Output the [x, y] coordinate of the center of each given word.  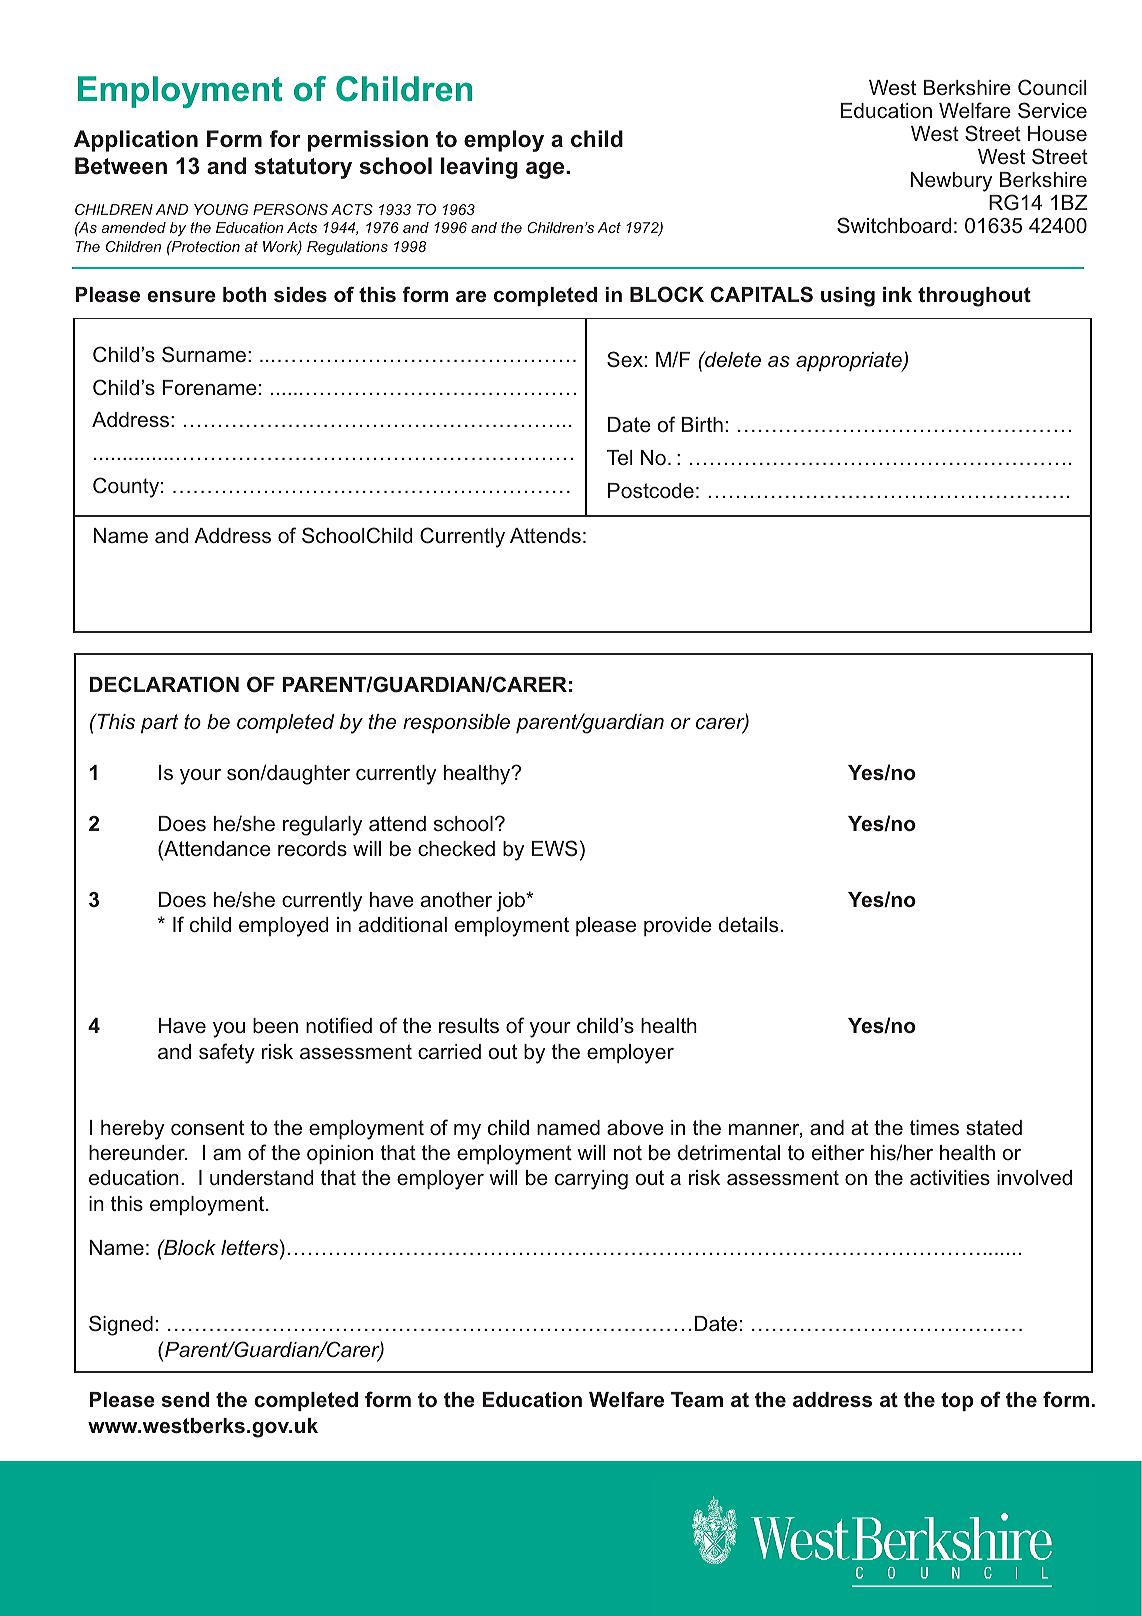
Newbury [951, 182]
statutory [303, 168]
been [275, 1025]
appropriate [850, 362]
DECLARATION [164, 684]
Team [697, 1399]
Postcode [651, 490]
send [185, 1399]
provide [678, 926]
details [748, 924]
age [546, 170]
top [957, 1401]
